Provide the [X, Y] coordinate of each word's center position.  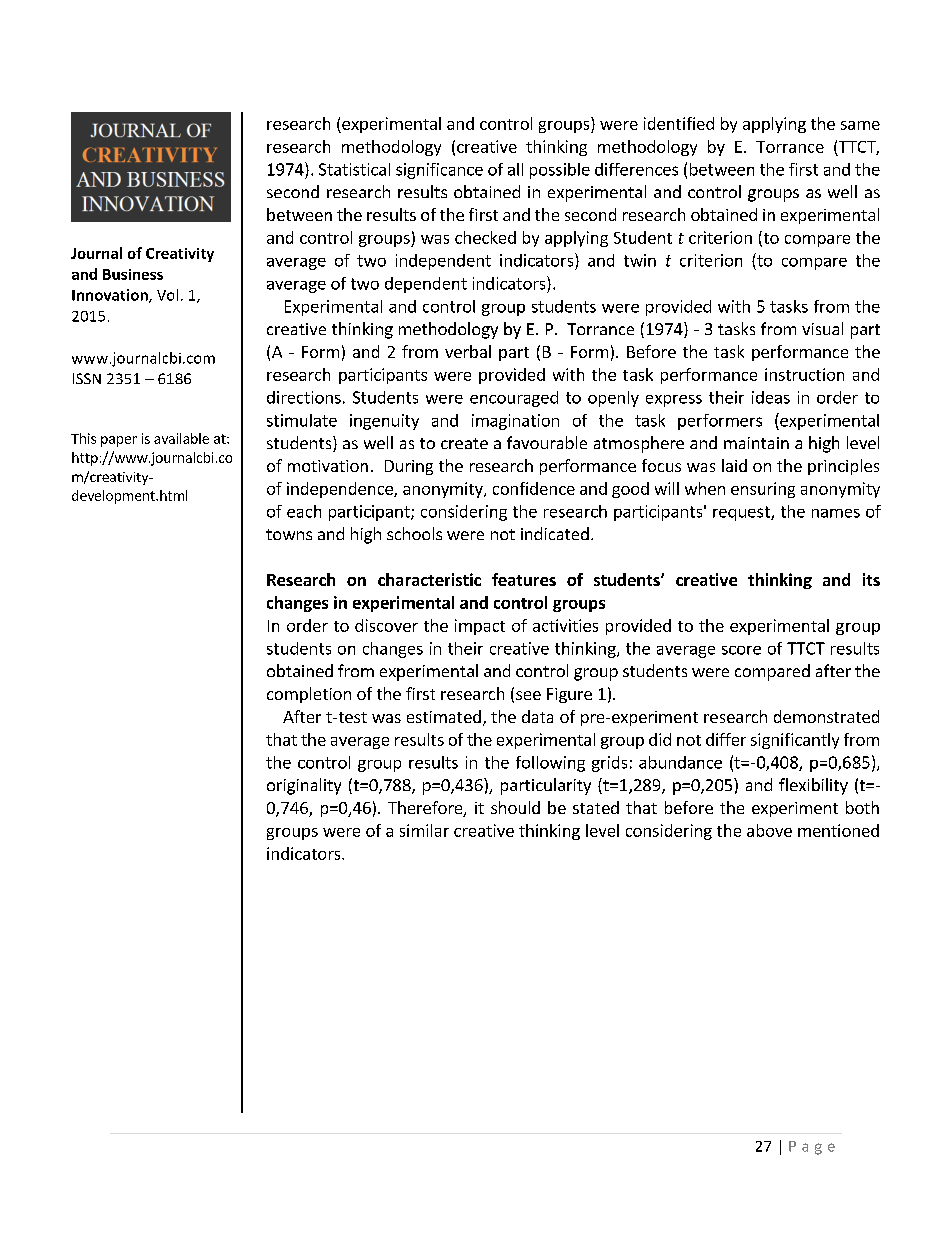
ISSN [87, 378]
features [524, 579]
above [769, 830]
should [515, 807]
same [860, 125]
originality [304, 786]
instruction [804, 374]
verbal [468, 351]
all [515, 169]
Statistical [354, 169]
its [871, 579]
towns [289, 534]
